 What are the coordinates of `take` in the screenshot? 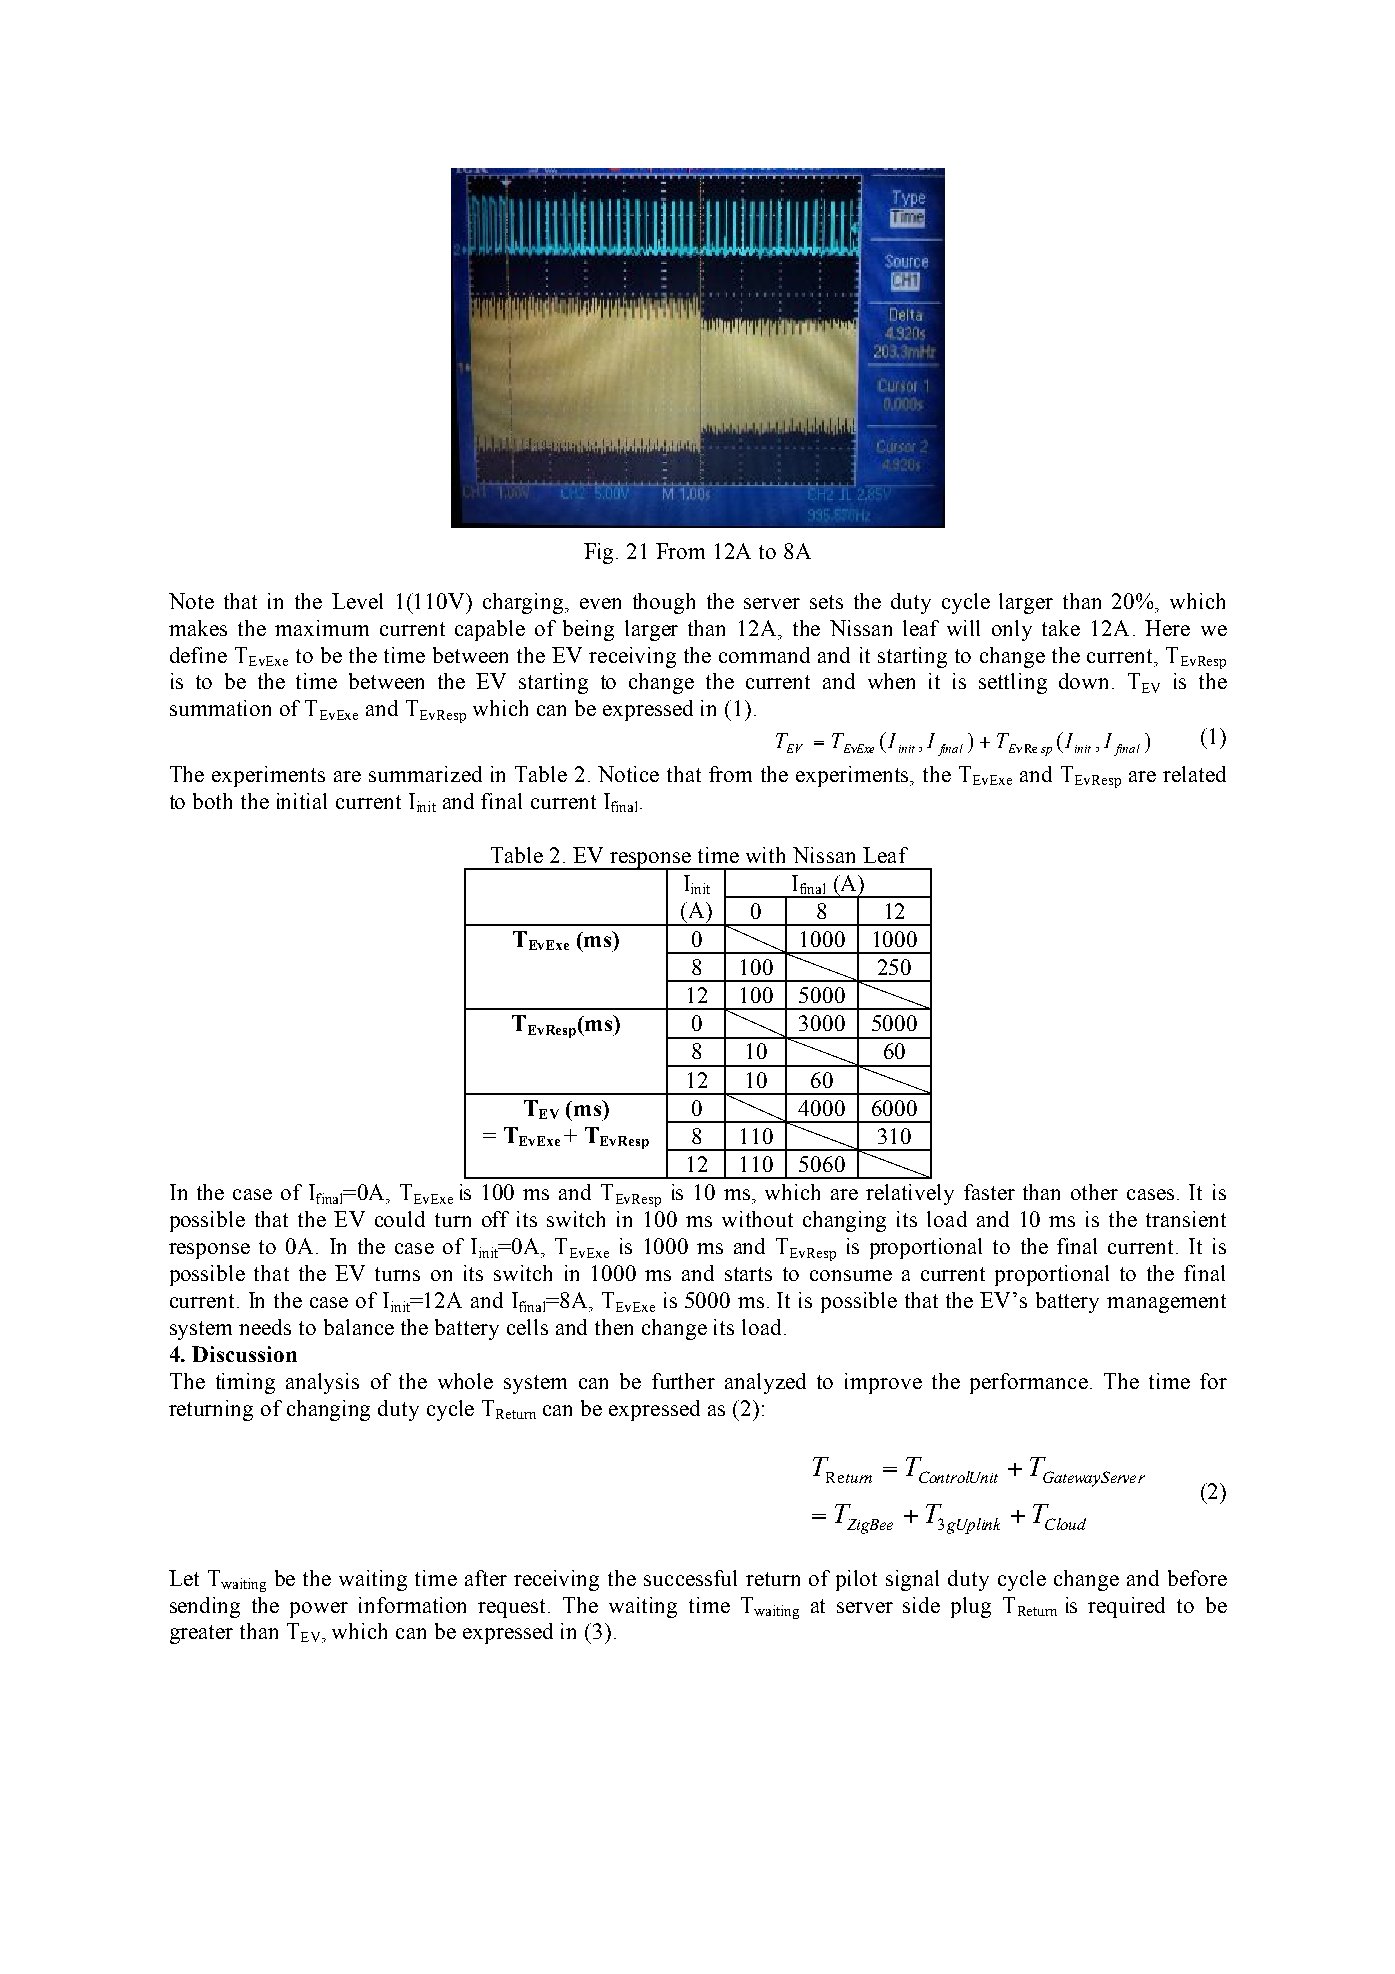 It's located at (1061, 628).
